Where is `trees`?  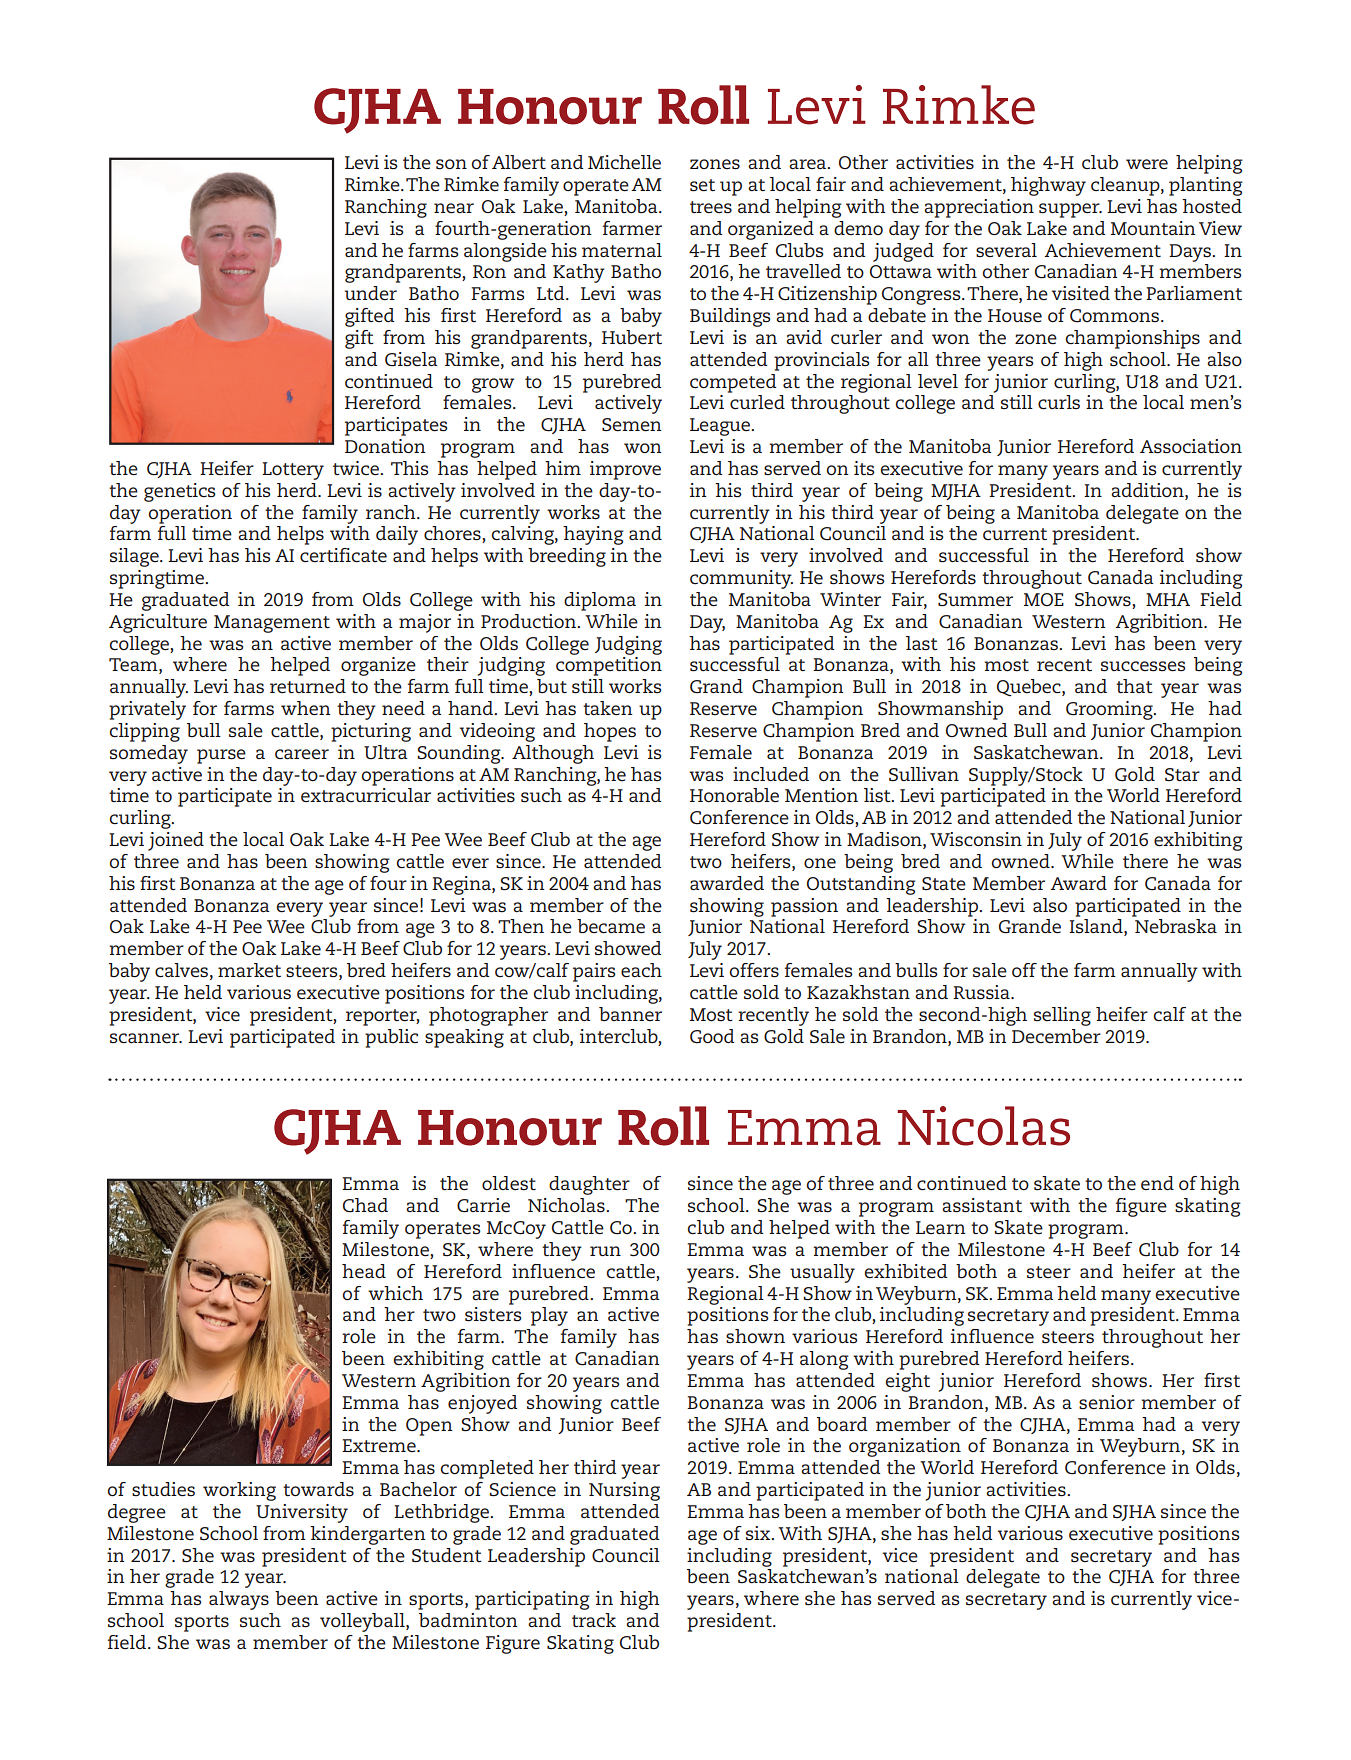 trees is located at coordinates (711, 207).
